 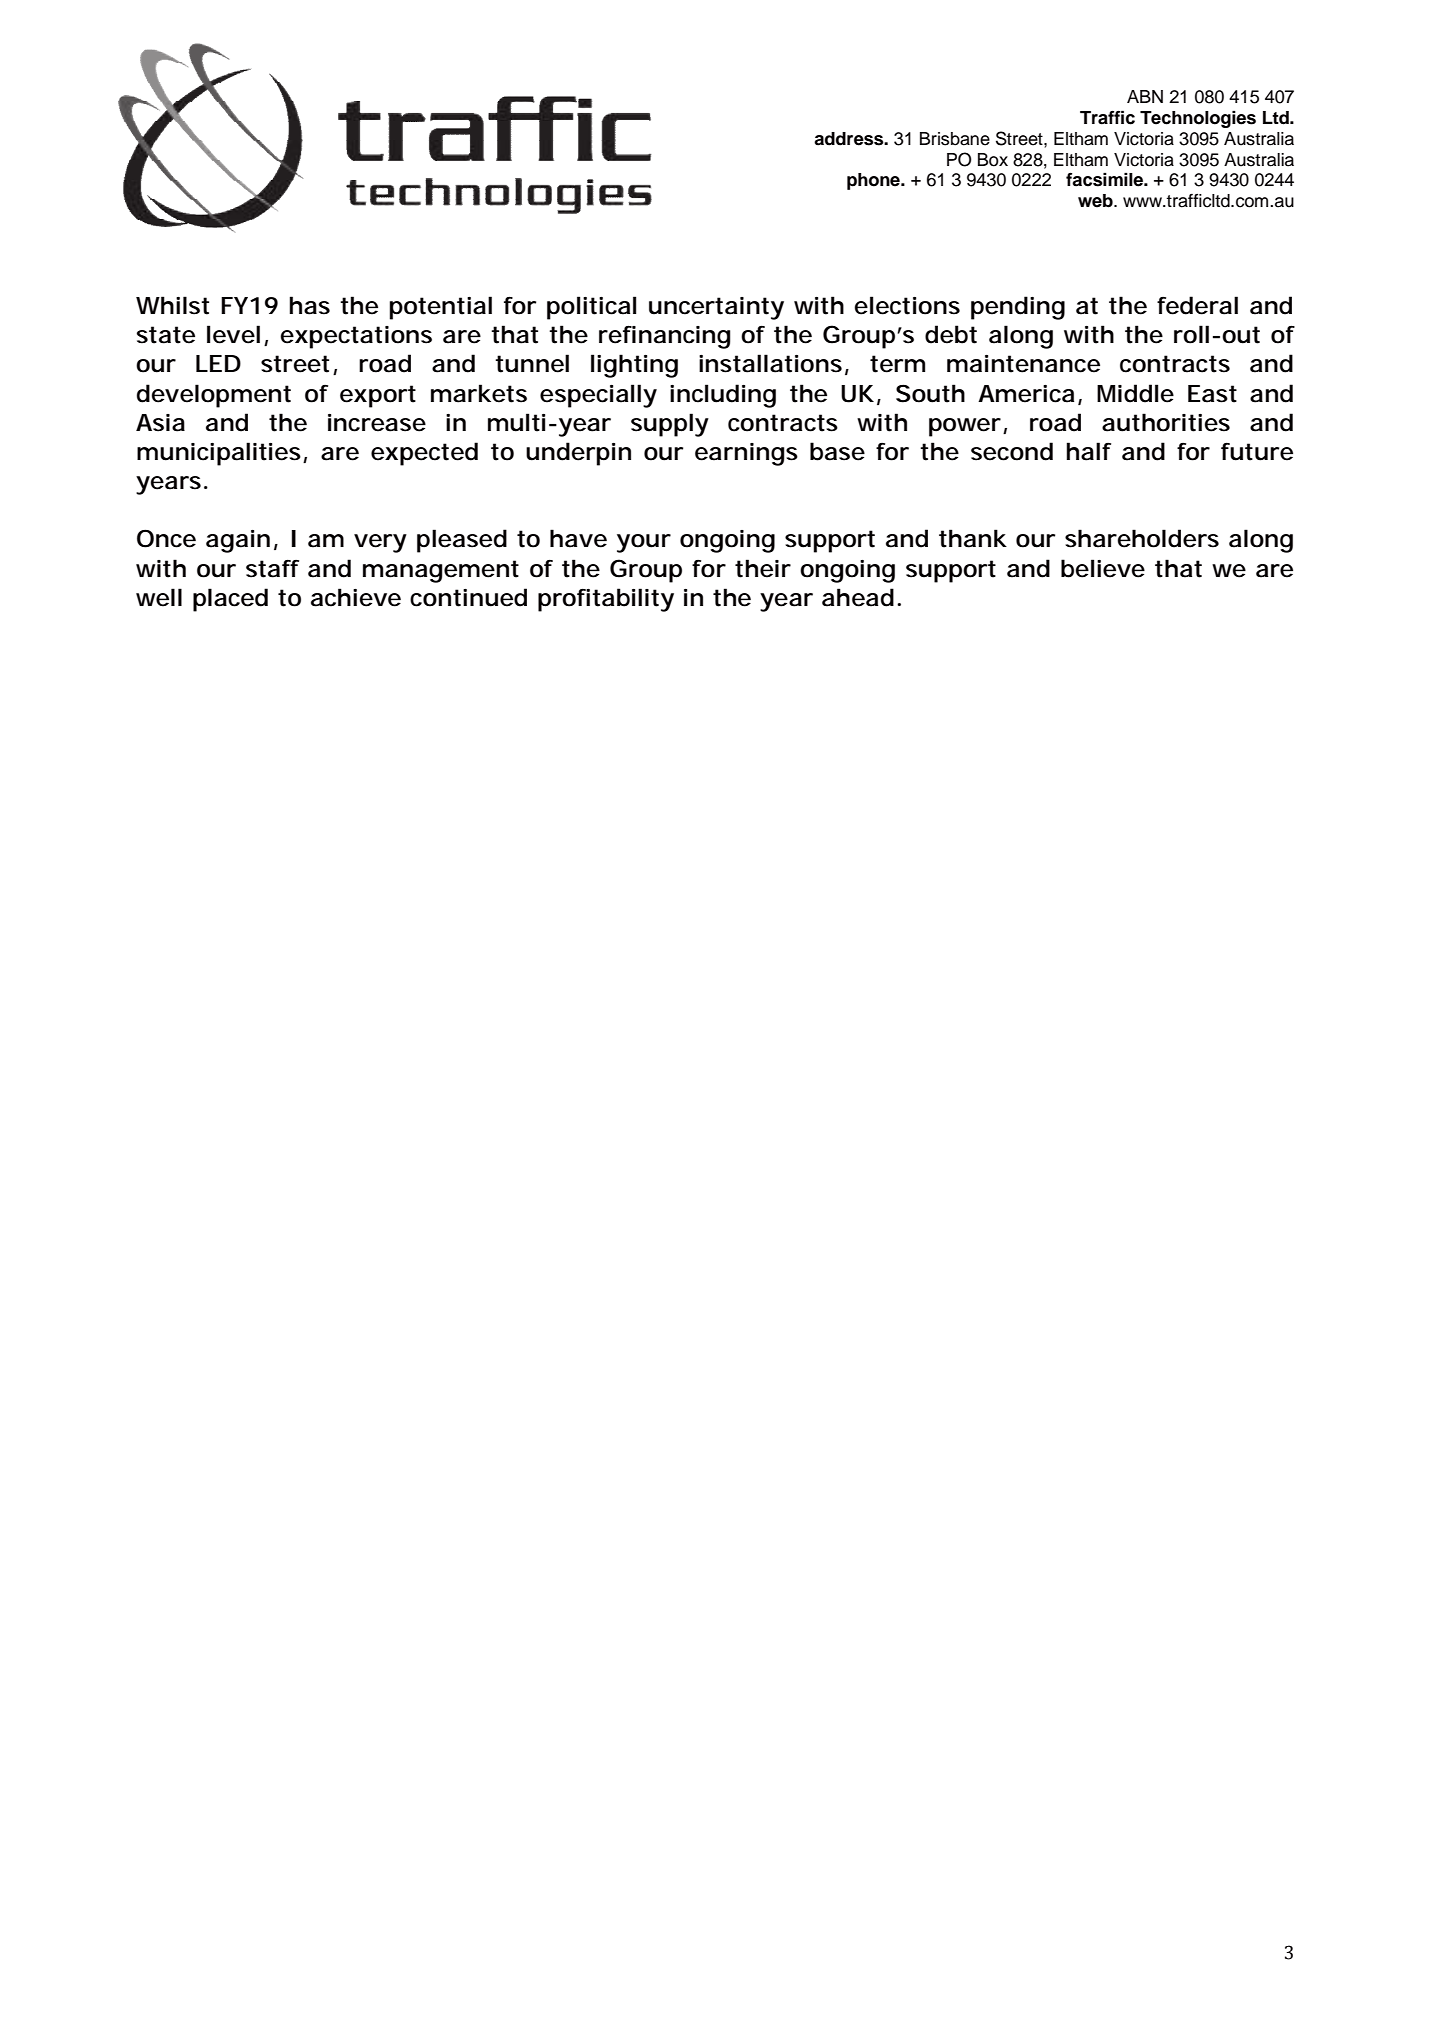 I want to click on half, so click(x=1089, y=451).
